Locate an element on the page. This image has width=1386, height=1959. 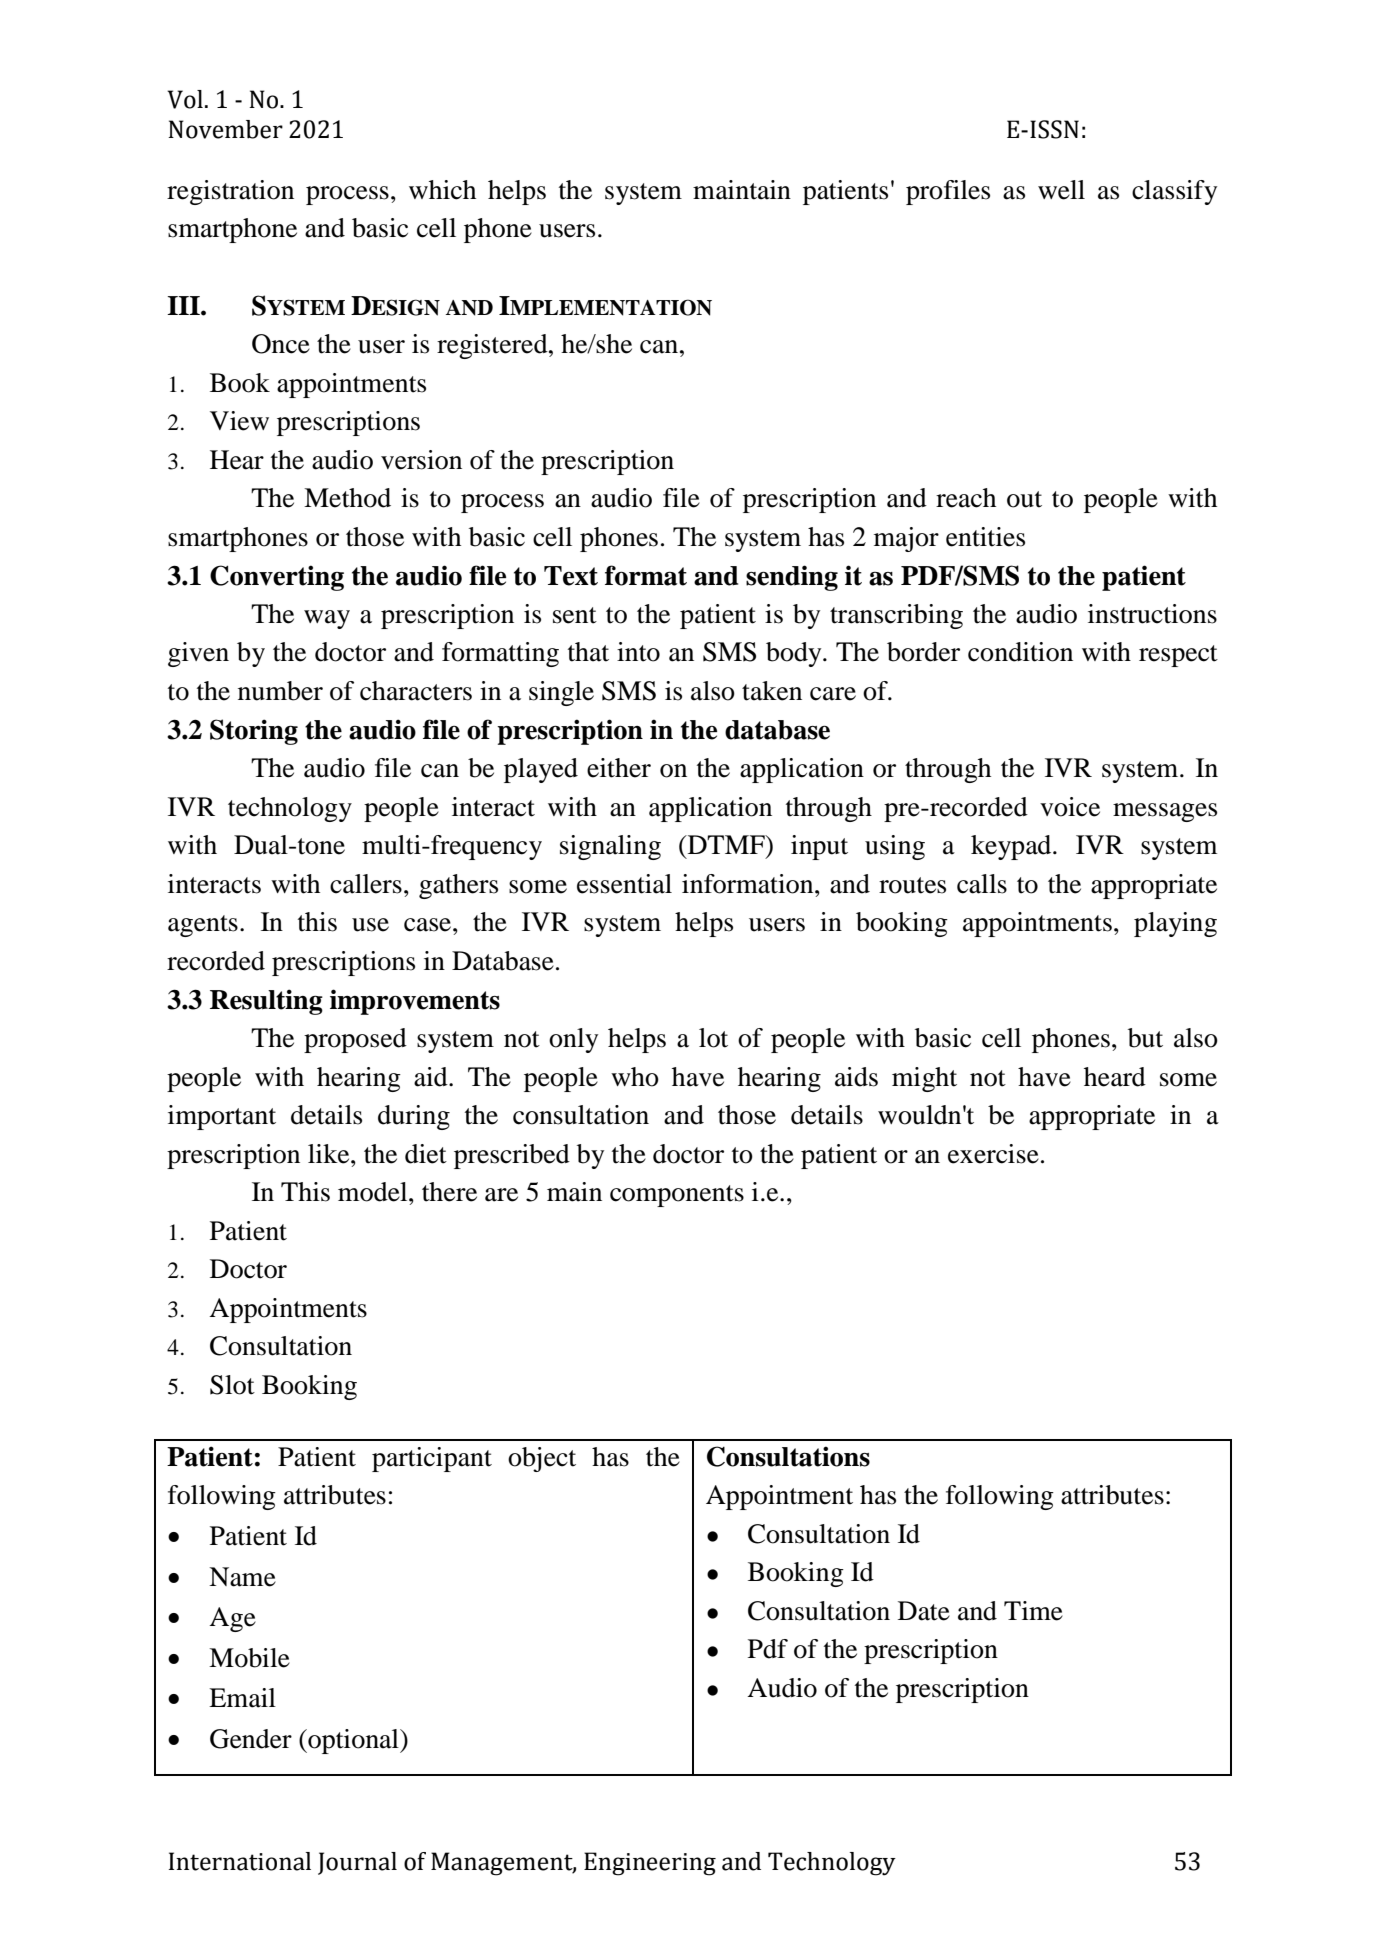
entities is located at coordinates (985, 537).
